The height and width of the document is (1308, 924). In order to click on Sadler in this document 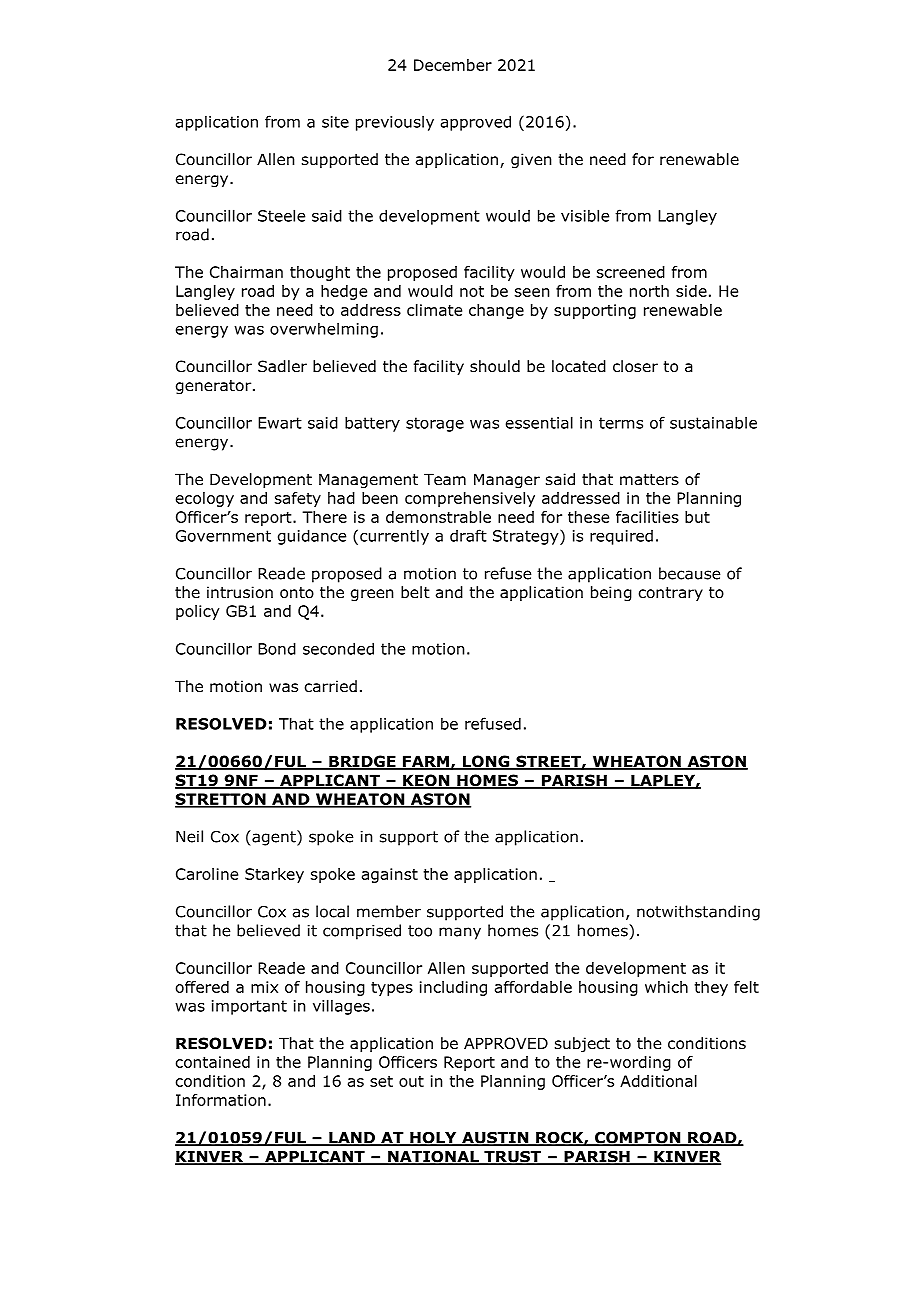, I will do `click(282, 366)`.
